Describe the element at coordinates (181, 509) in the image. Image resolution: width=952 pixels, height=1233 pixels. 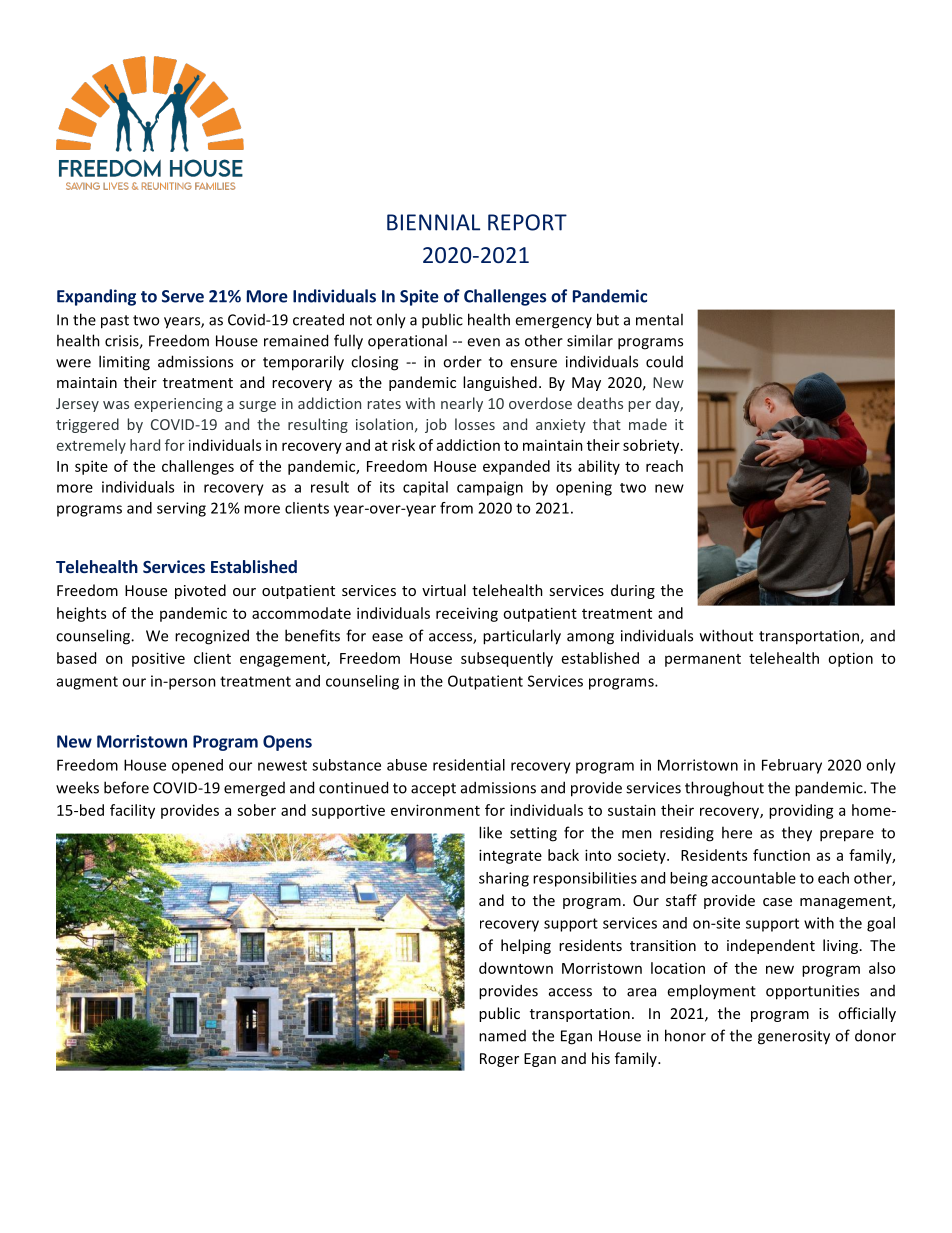
I see `serving` at that location.
